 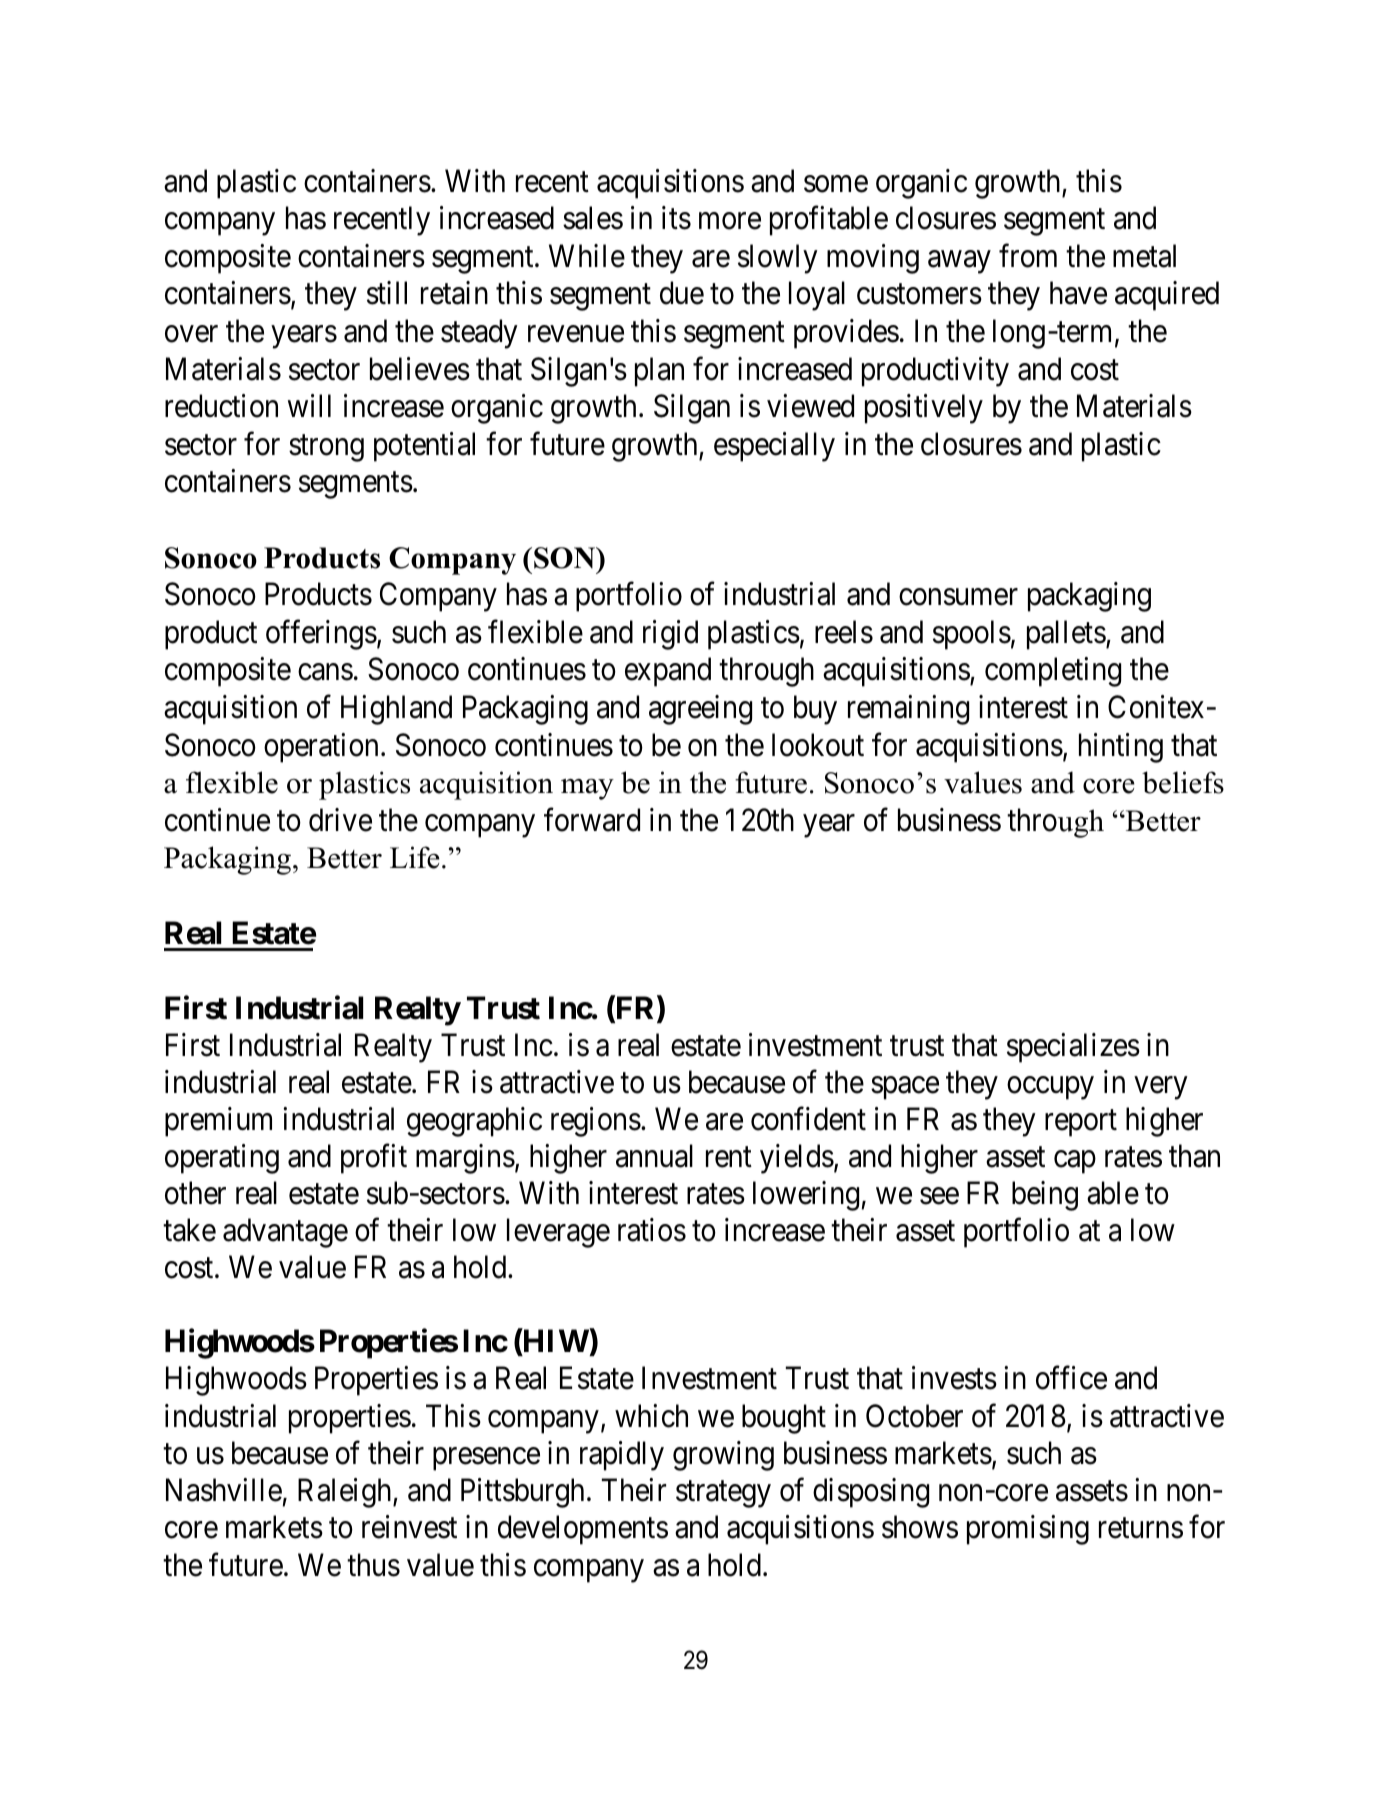 What do you see at coordinates (596, 1122) in the page?
I see `regions` at bounding box center [596, 1122].
